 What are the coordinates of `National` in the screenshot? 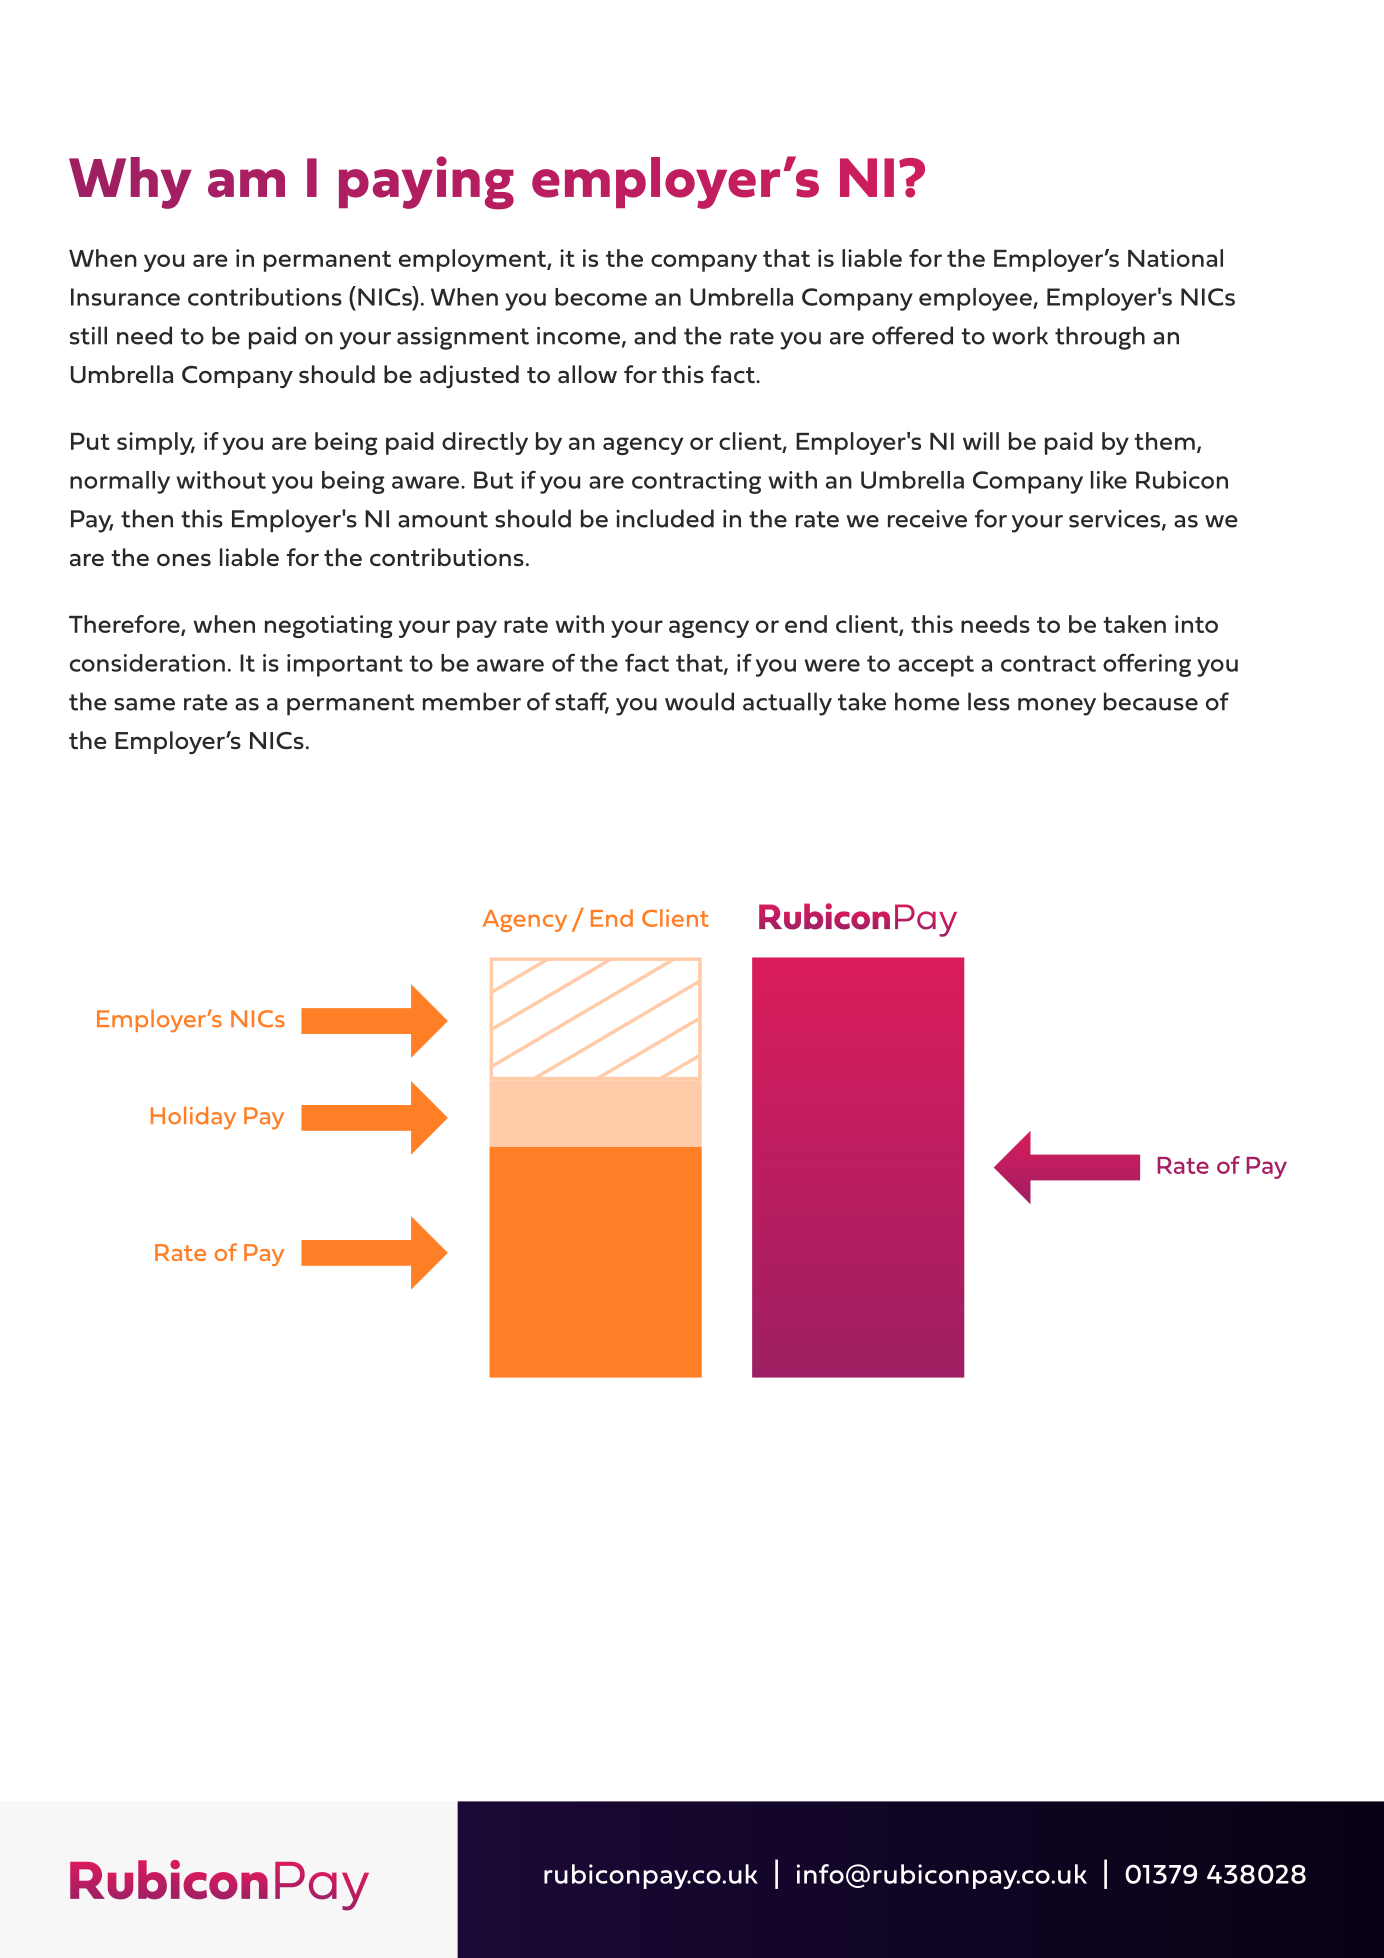 It's located at (1175, 258).
